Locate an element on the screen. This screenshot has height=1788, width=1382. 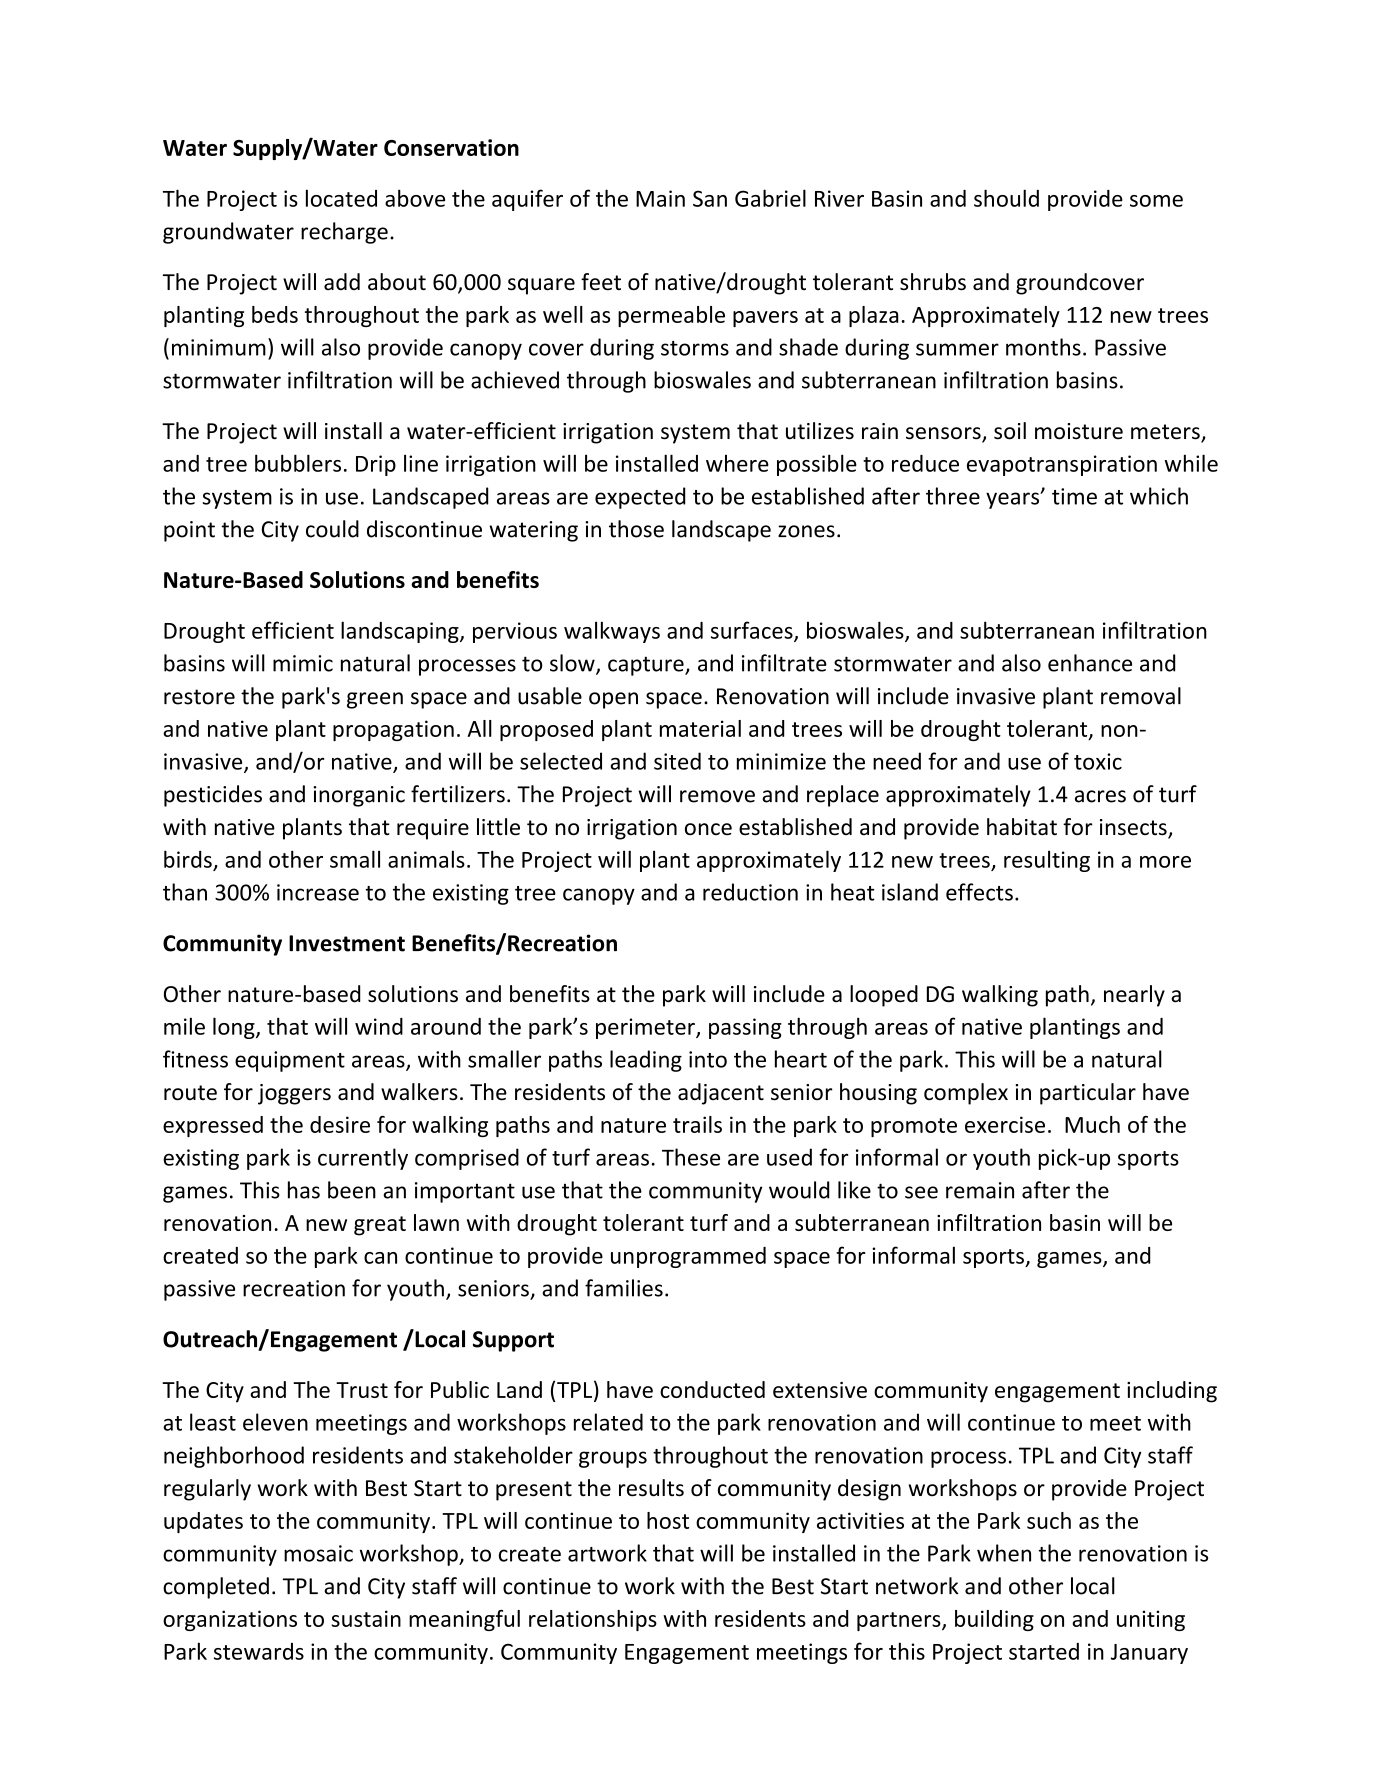
Much is located at coordinates (1092, 1124).
